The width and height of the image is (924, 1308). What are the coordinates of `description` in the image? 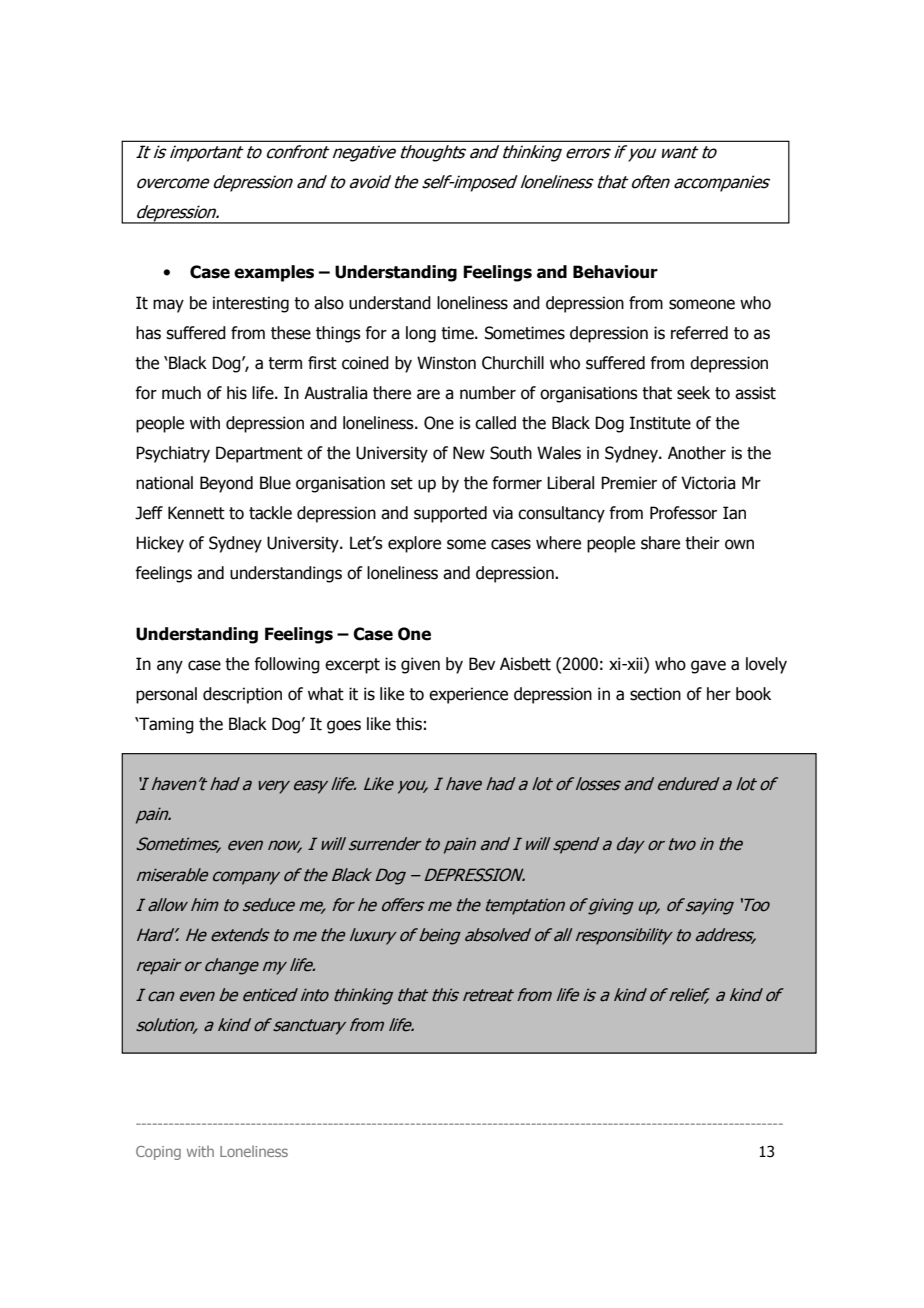 It's located at (242, 695).
